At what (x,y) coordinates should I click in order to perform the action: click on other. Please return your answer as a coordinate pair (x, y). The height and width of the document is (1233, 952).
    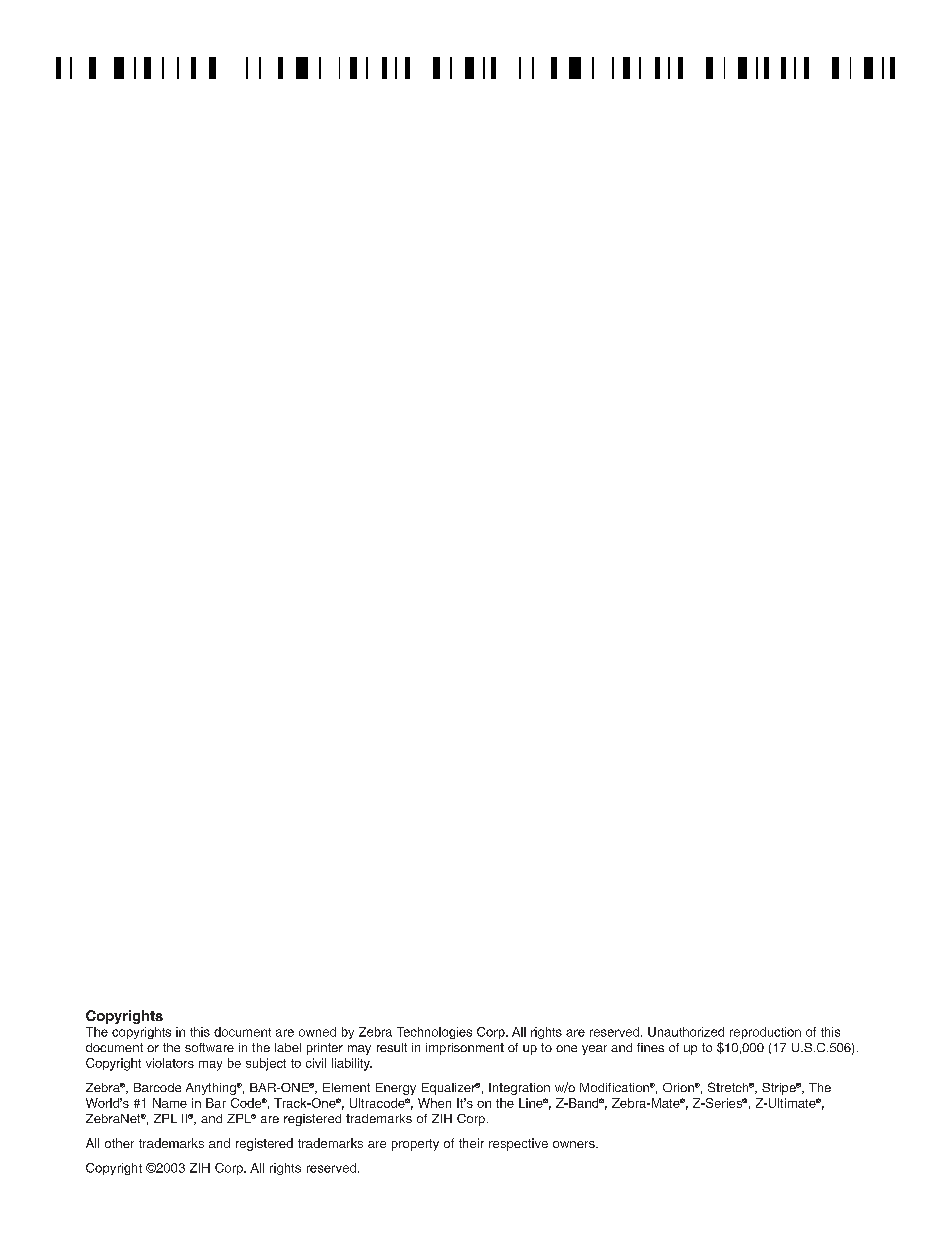
    Looking at the image, I should click on (119, 1143).
